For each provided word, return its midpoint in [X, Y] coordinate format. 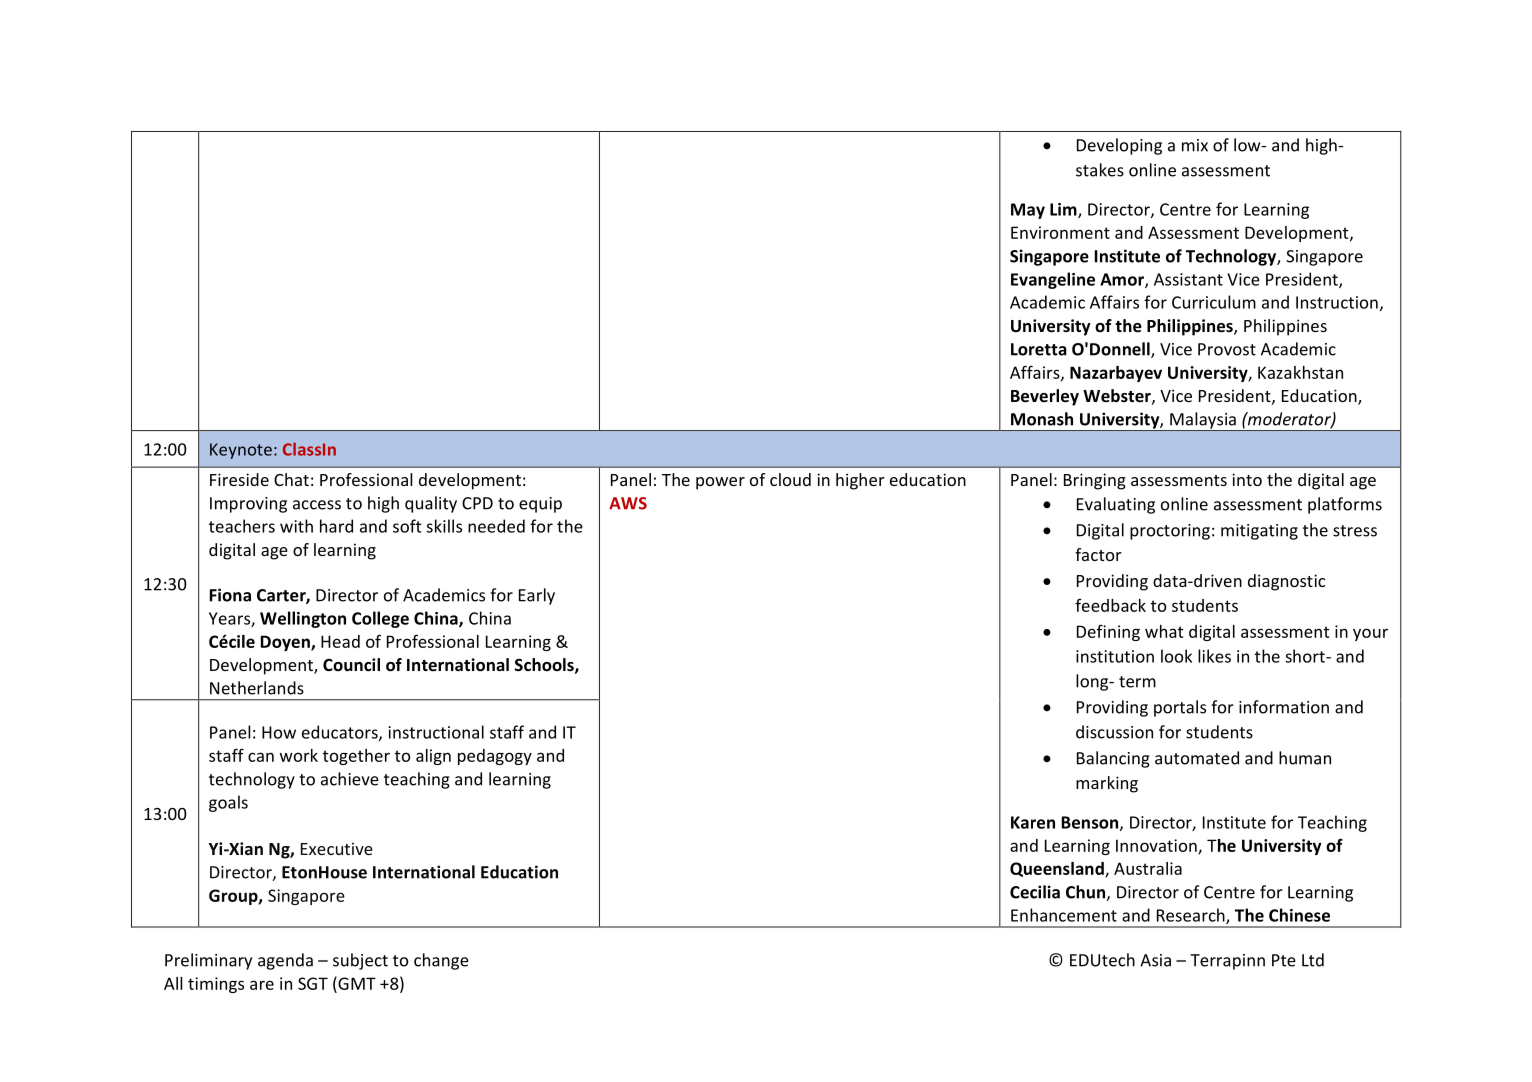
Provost [1227, 349]
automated [1197, 758]
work [299, 755]
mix [1195, 145]
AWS [628, 503]
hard [336, 526]
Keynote [241, 451]
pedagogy [495, 757]
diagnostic [1286, 582]
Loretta [1039, 349]
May [1028, 211]
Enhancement [1064, 915]
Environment [1060, 232]
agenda [285, 961]
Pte [1284, 960]
